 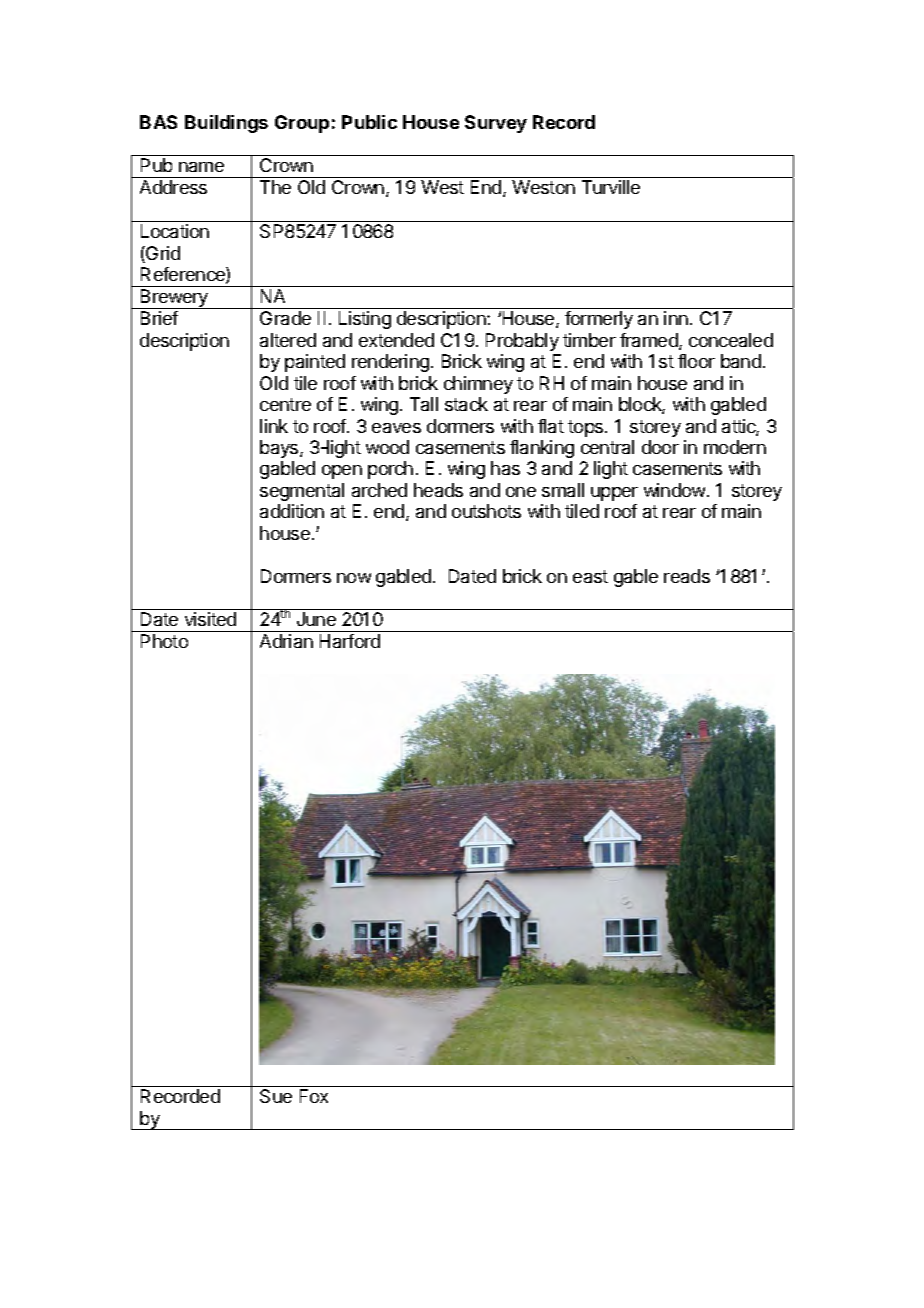 What do you see at coordinates (276, 1096) in the document?
I see `Sue` at bounding box center [276, 1096].
